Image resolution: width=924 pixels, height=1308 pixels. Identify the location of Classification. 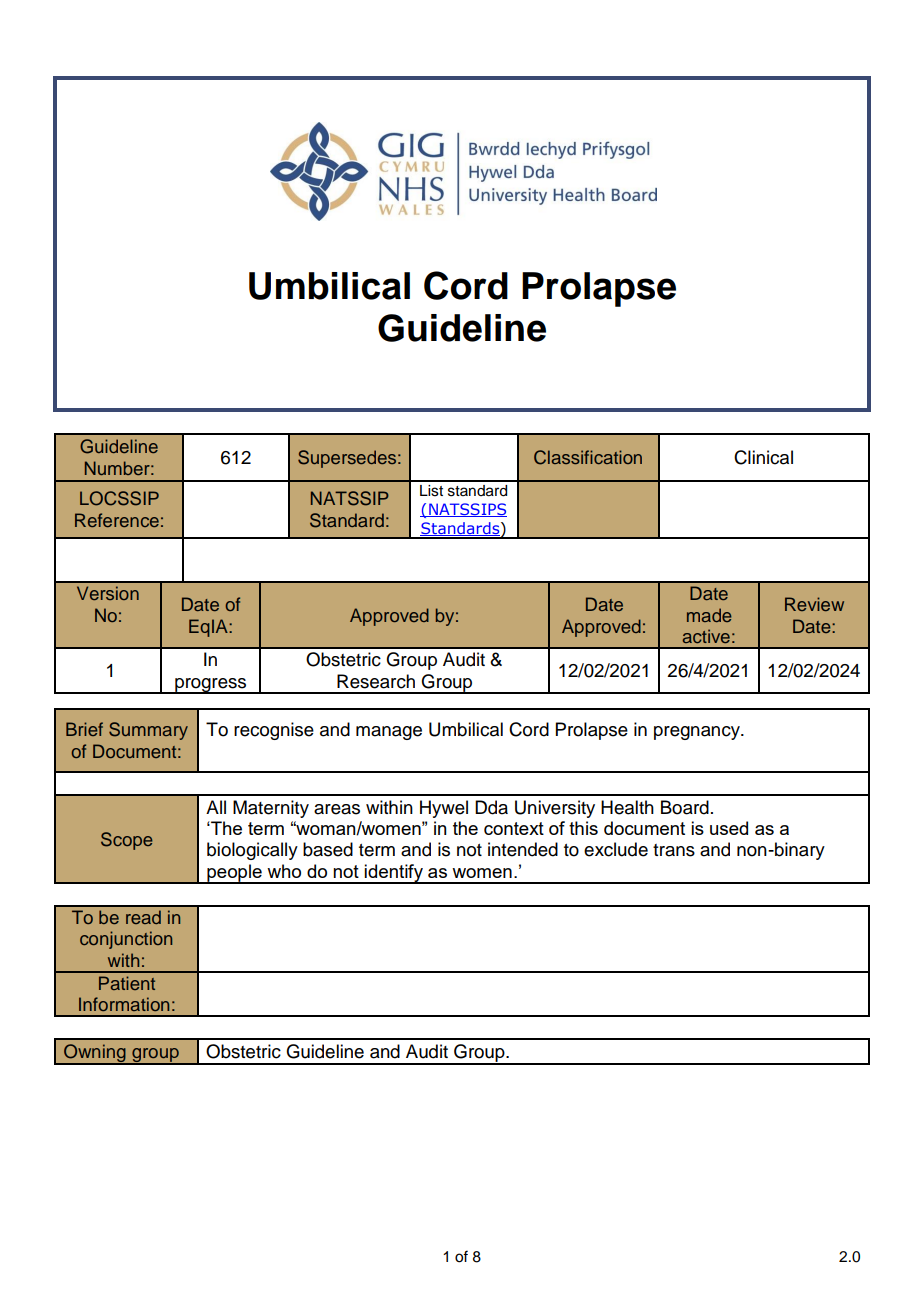
(588, 457).
